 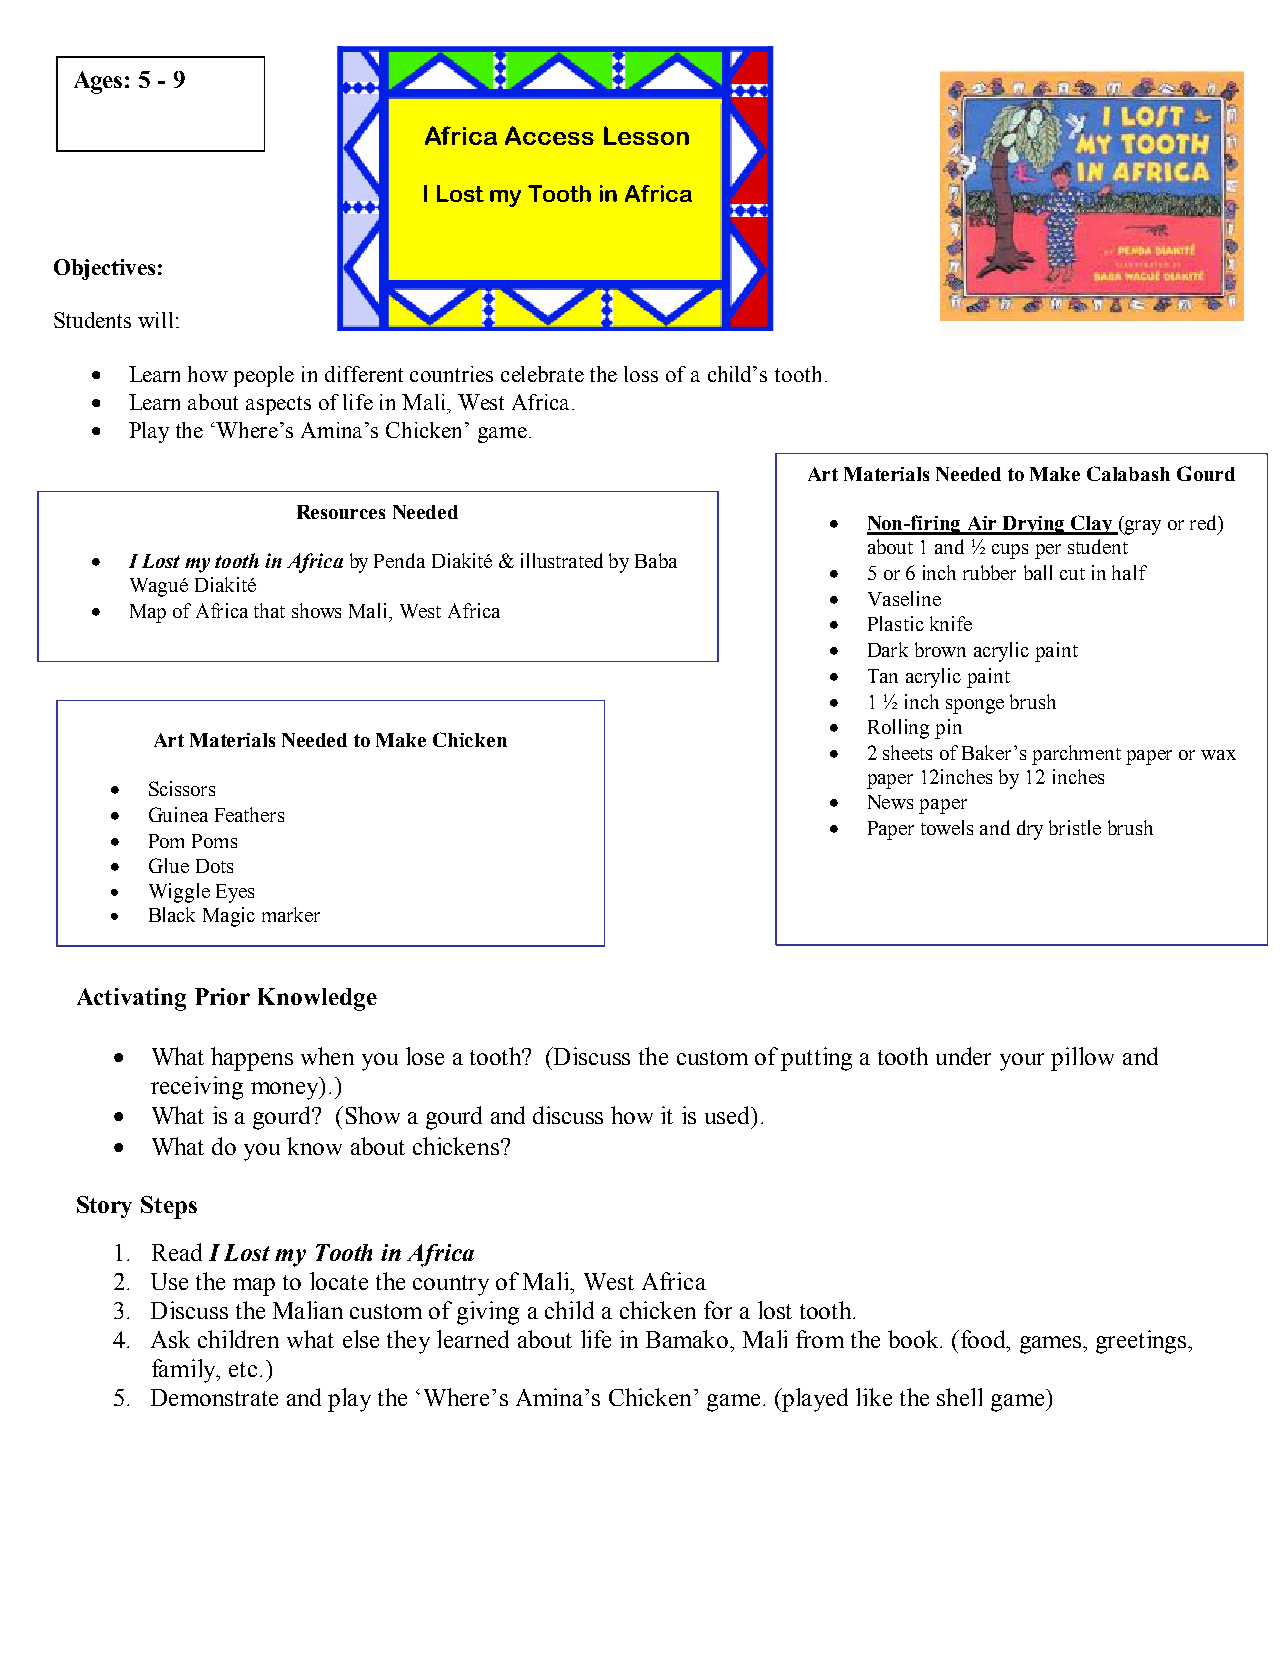 What do you see at coordinates (245, 1369) in the screenshot?
I see `etc` at bounding box center [245, 1369].
